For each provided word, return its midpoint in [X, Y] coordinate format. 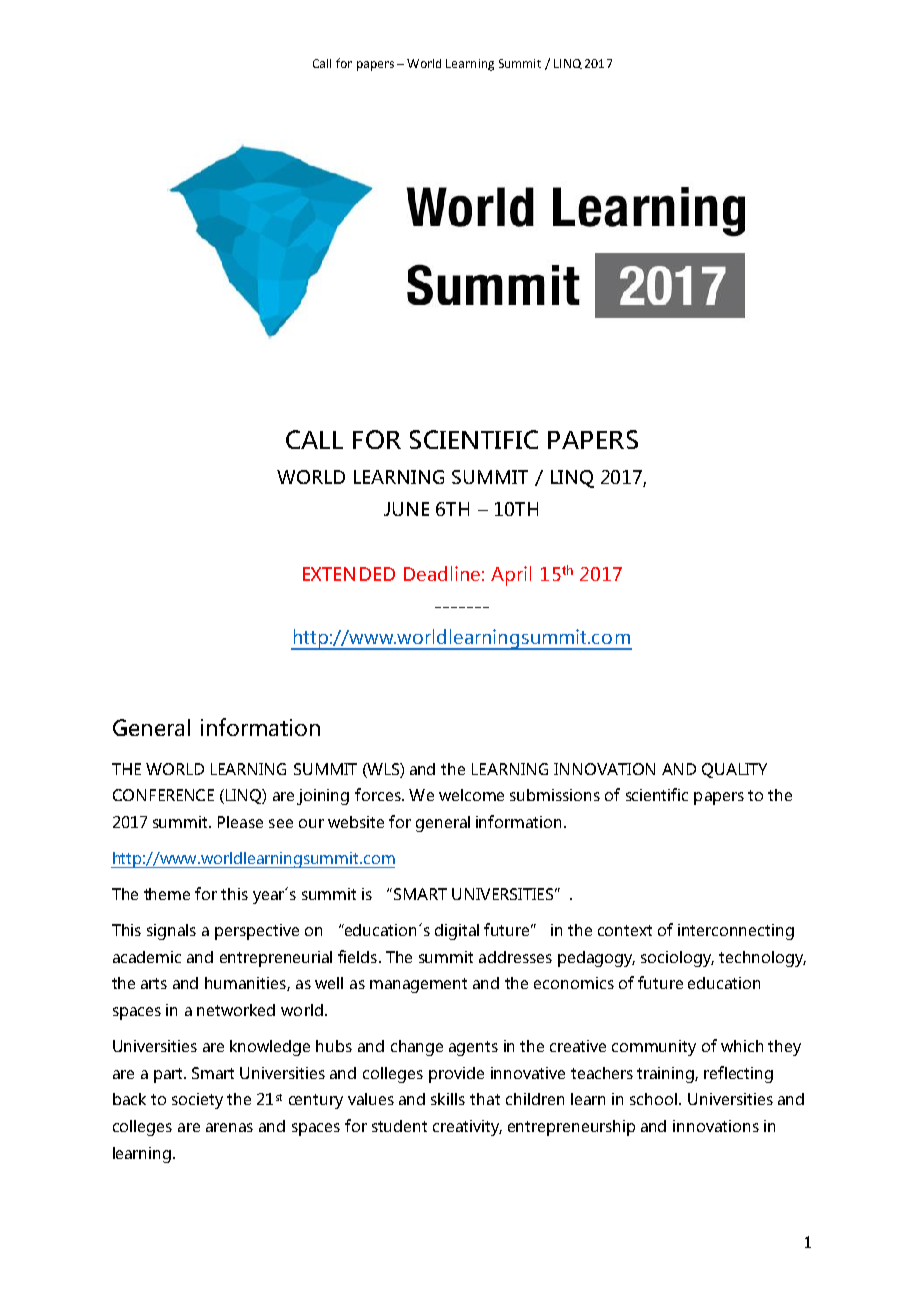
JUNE [406, 509]
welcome [471, 795]
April [511, 576]
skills [448, 1099]
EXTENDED [349, 574]
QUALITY [734, 770]
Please [240, 822]
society [197, 1101]
